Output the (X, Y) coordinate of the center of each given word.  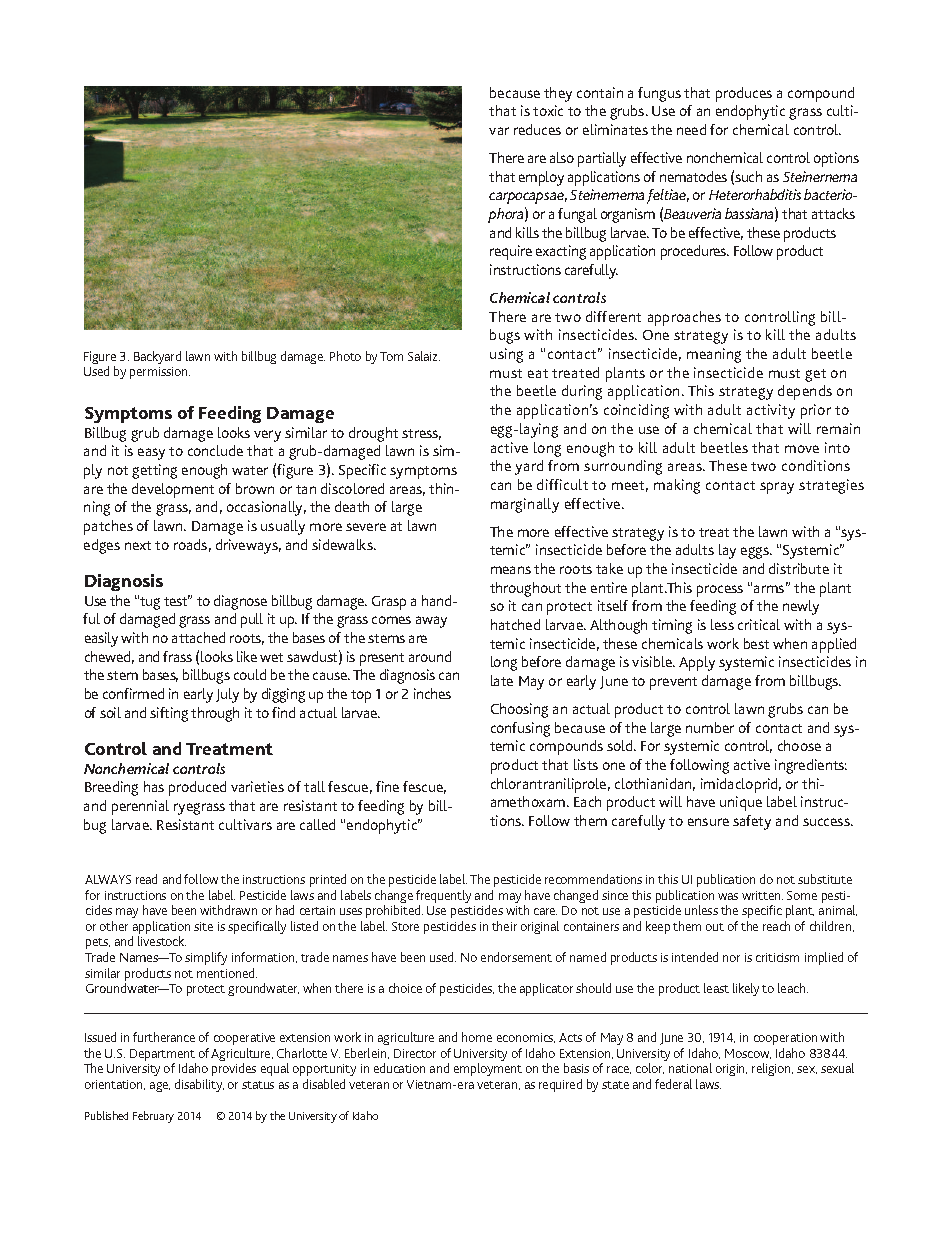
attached (198, 637)
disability (199, 1085)
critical (759, 624)
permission (160, 373)
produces (744, 94)
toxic (548, 110)
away (431, 622)
